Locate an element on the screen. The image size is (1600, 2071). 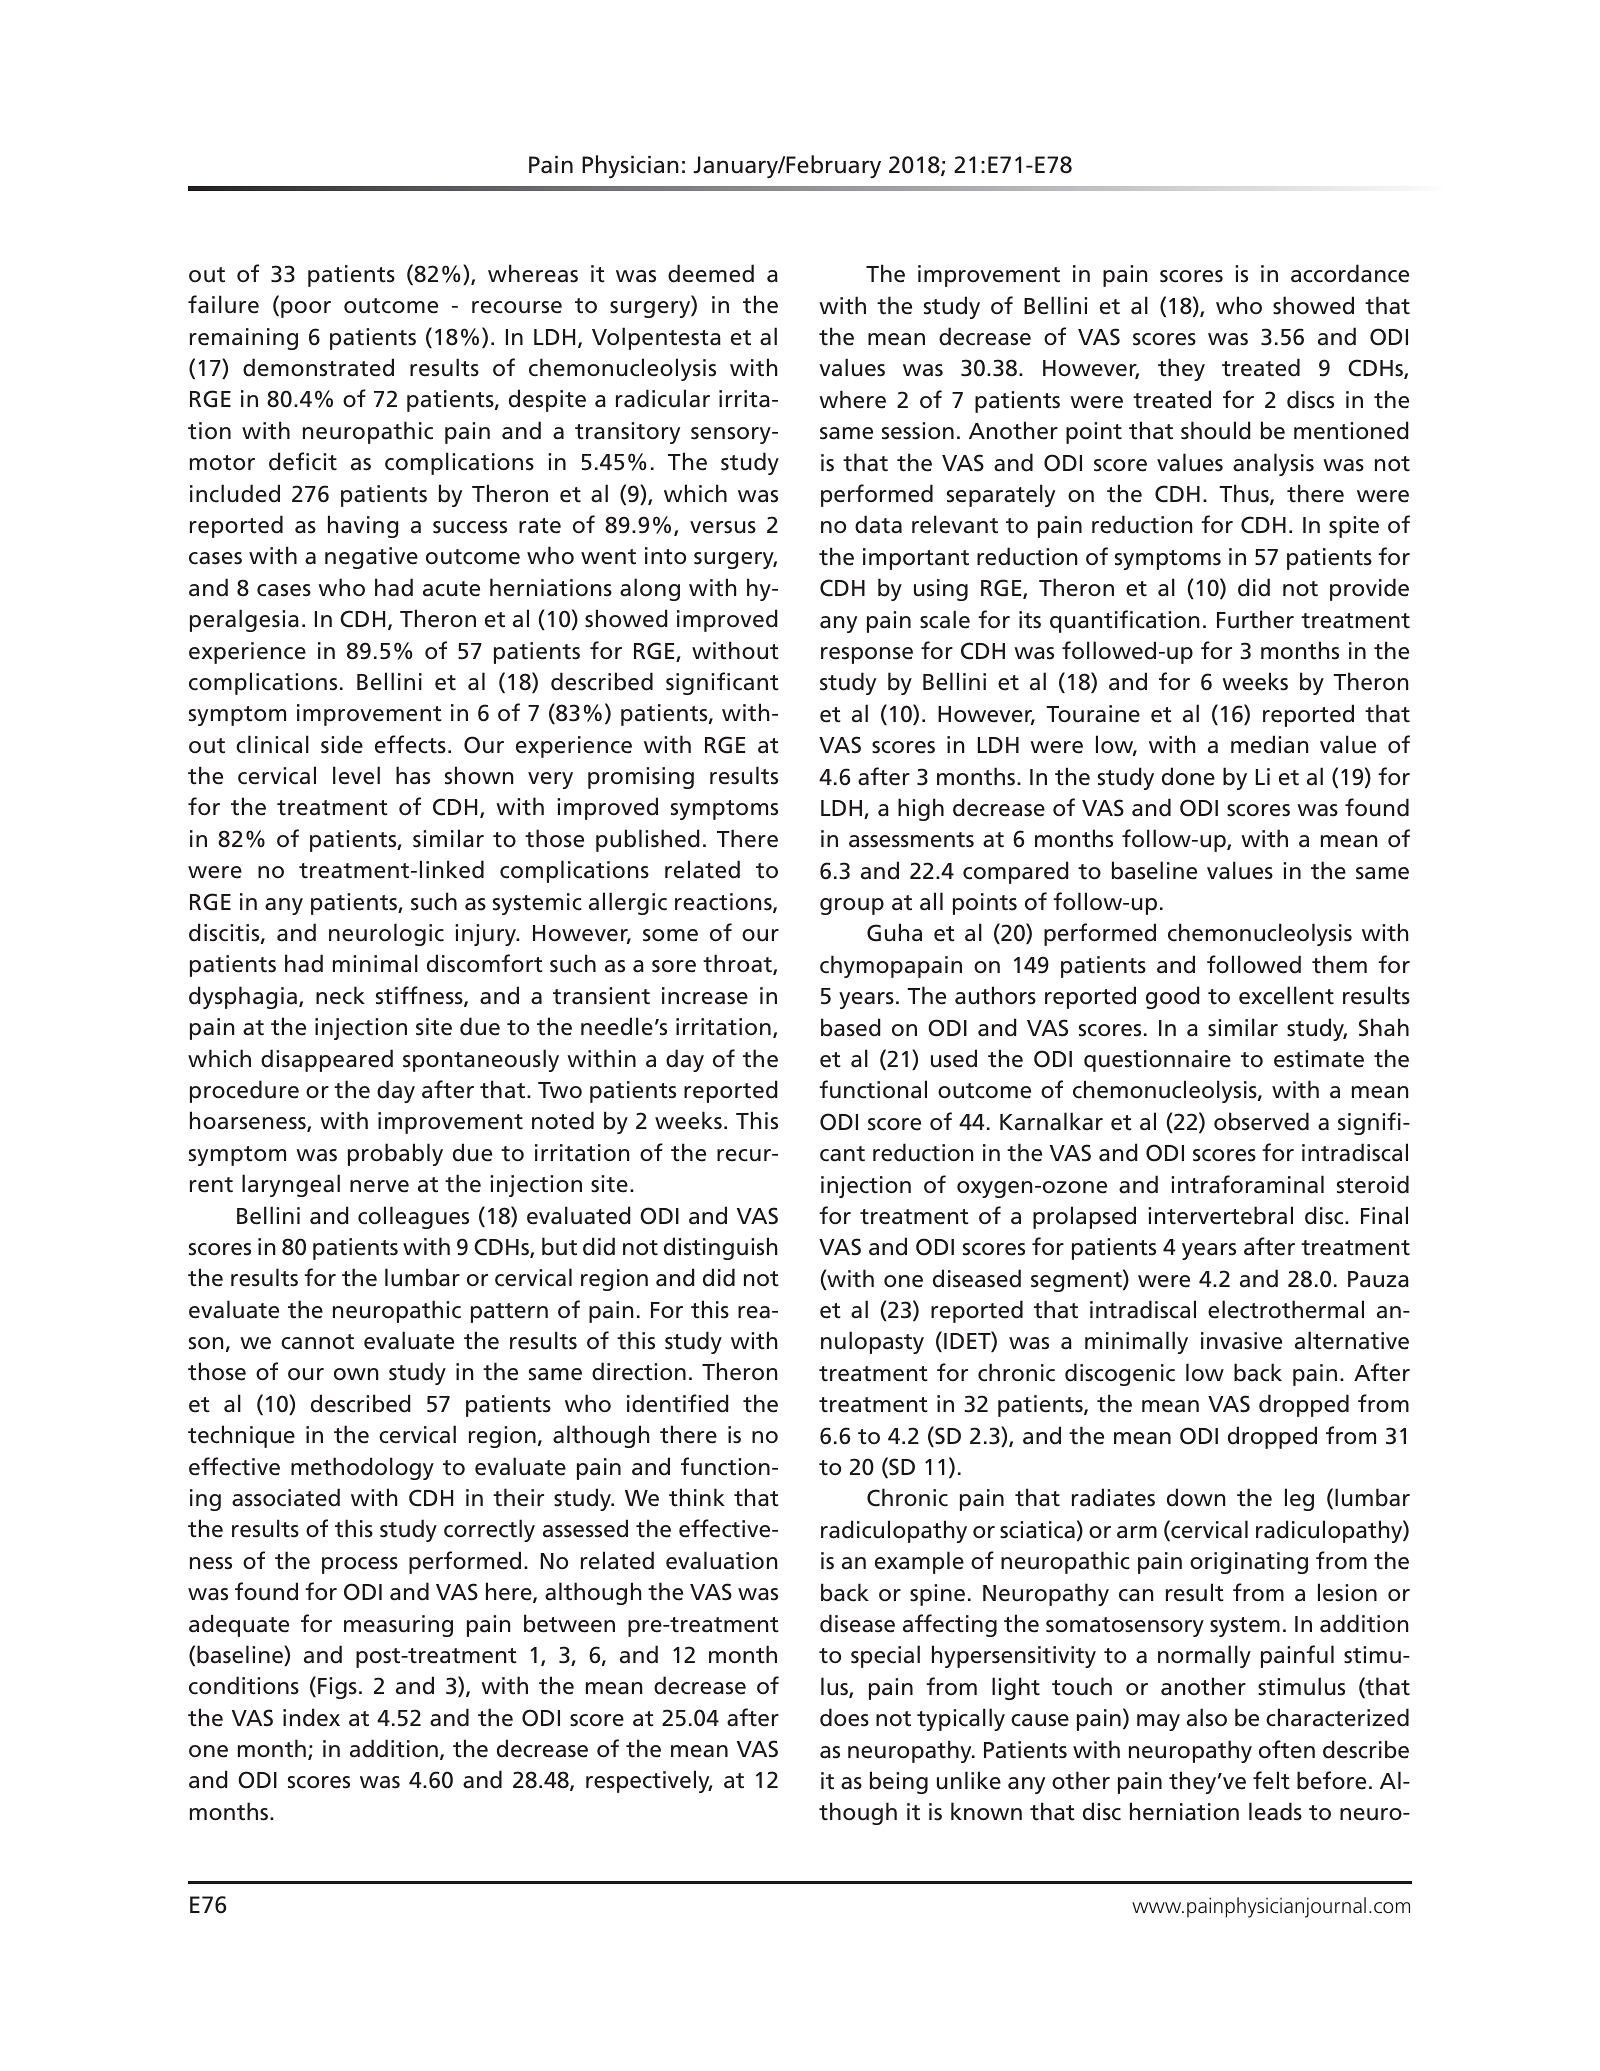
distinguish is located at coordinates (720, 1248).
